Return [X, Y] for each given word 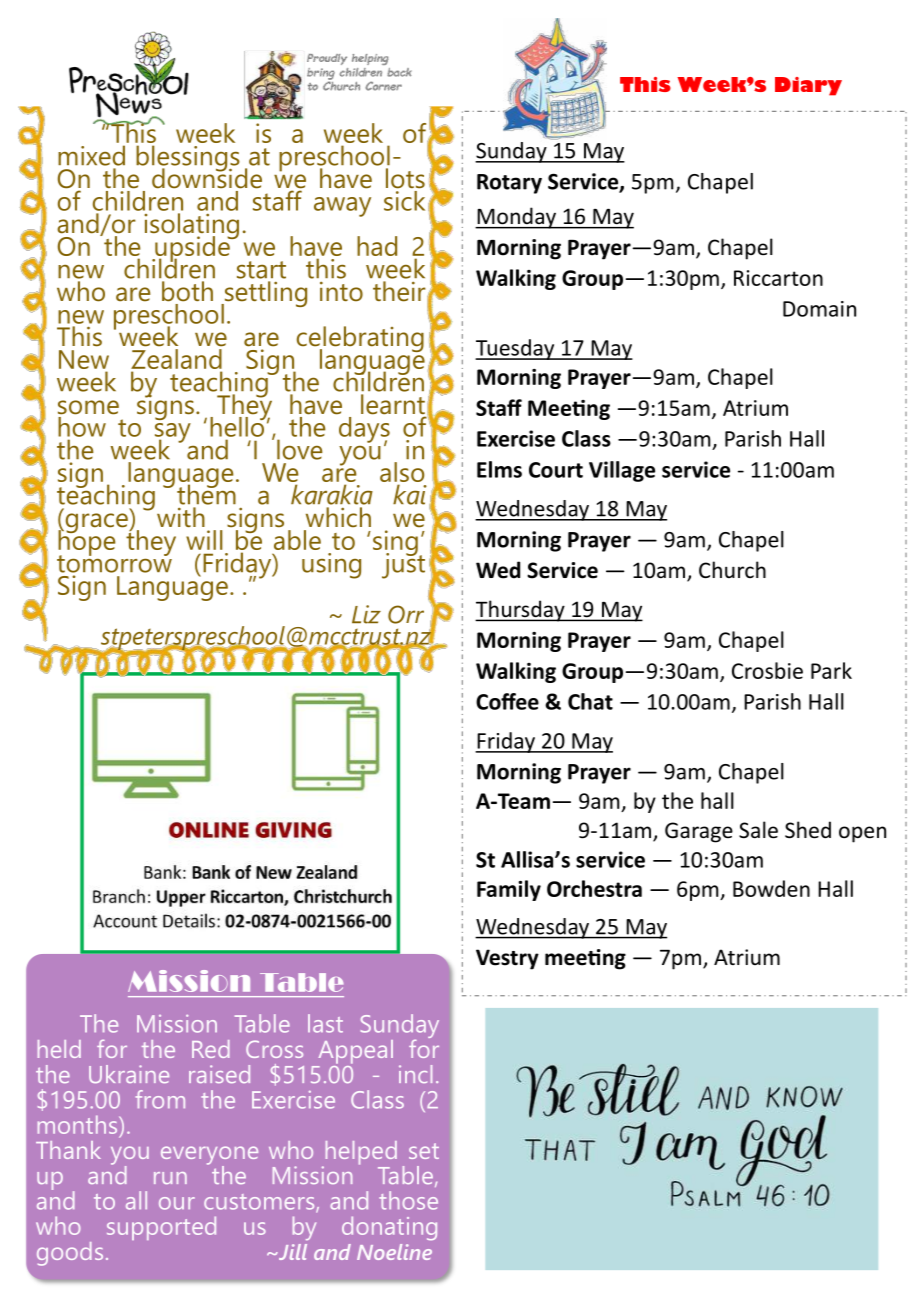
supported [161, 1228]
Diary [808, 86]
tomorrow [114, 562]
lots [405, 178]
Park [831, 670]
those [408, 1200]
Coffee [507, 701]
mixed [91, 155]
